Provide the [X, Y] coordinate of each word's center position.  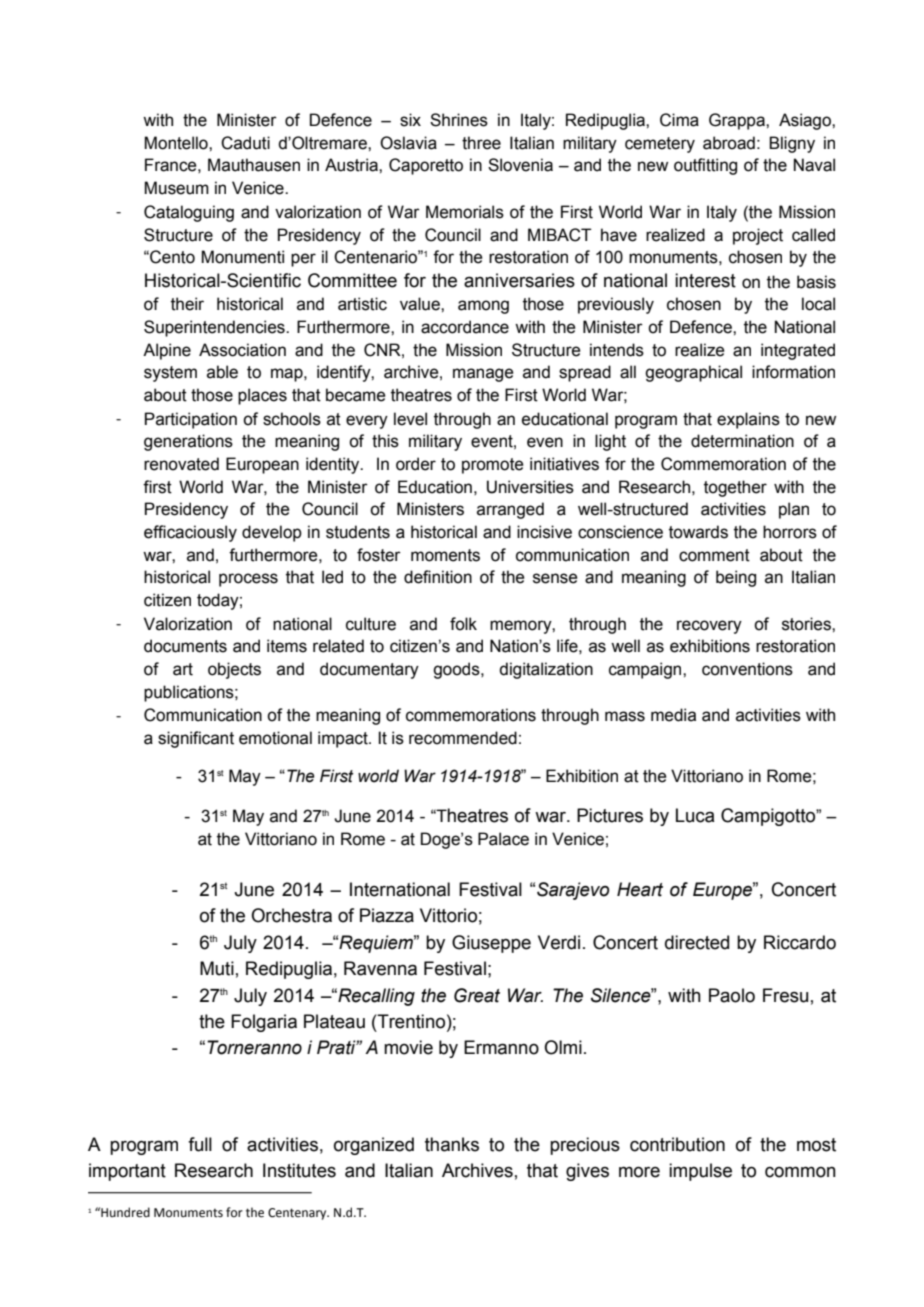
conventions [747, 669]
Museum [176, 188]
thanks [452, 1144]
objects [234, 670]
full [200, 1144]
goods [457, 670]
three [481, 143]
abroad [729, 143]
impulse [700, 1172]
